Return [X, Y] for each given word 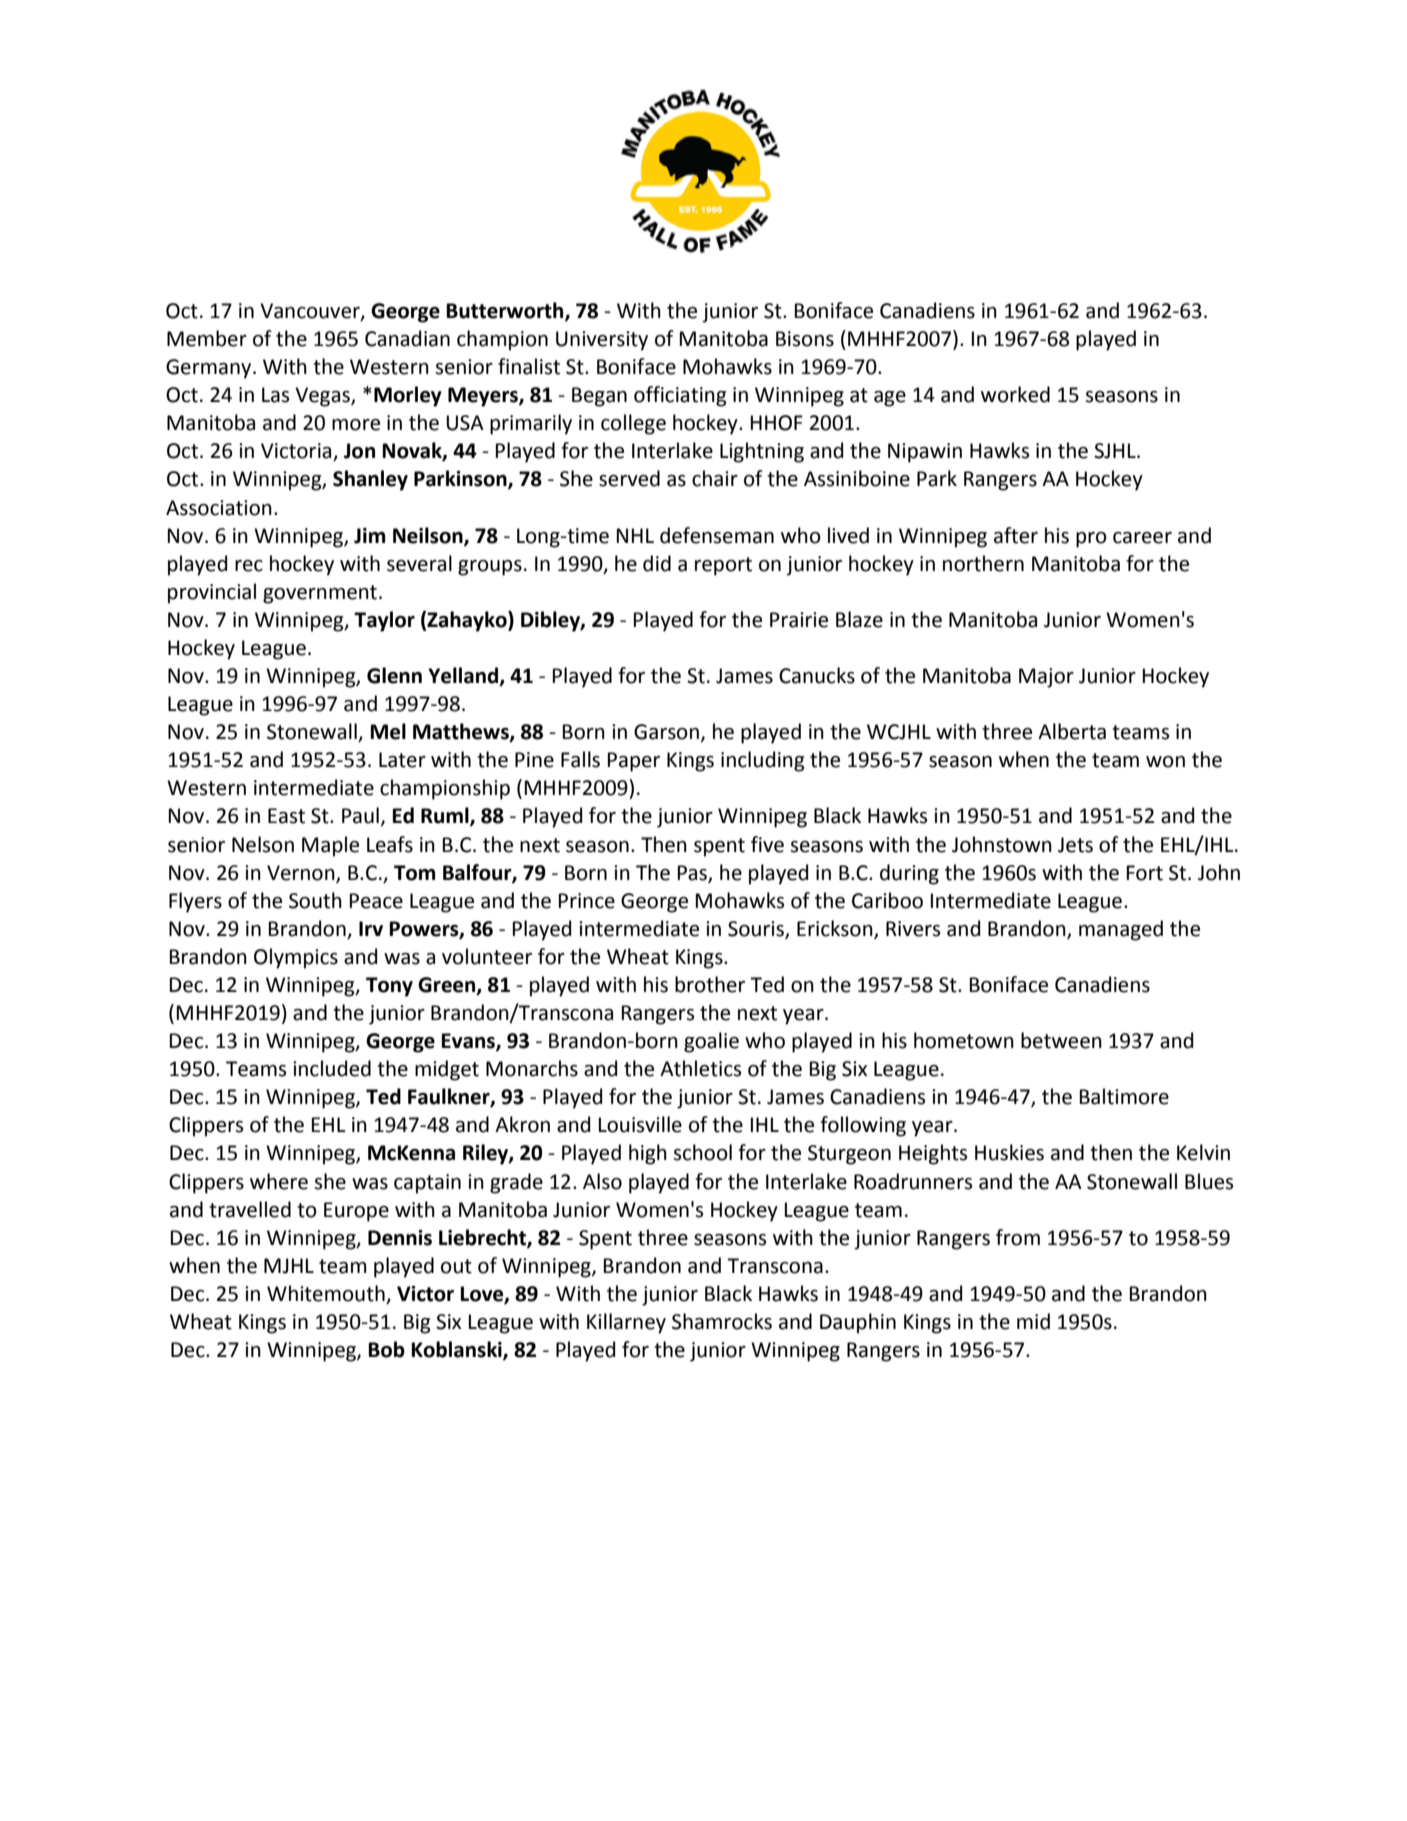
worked [1015, 394]
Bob [386, 1349]
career [1142, 538]
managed [1121, 930]
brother [710, 984]
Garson [666, 732]
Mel [388, 731]
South [315, 900]
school [703, 1152]
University [602, 341]
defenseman [717, 535]
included [332, 1068]
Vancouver [311, 312]
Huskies [1009, 1152]
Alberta [1072, 731]
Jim [369, 536]
